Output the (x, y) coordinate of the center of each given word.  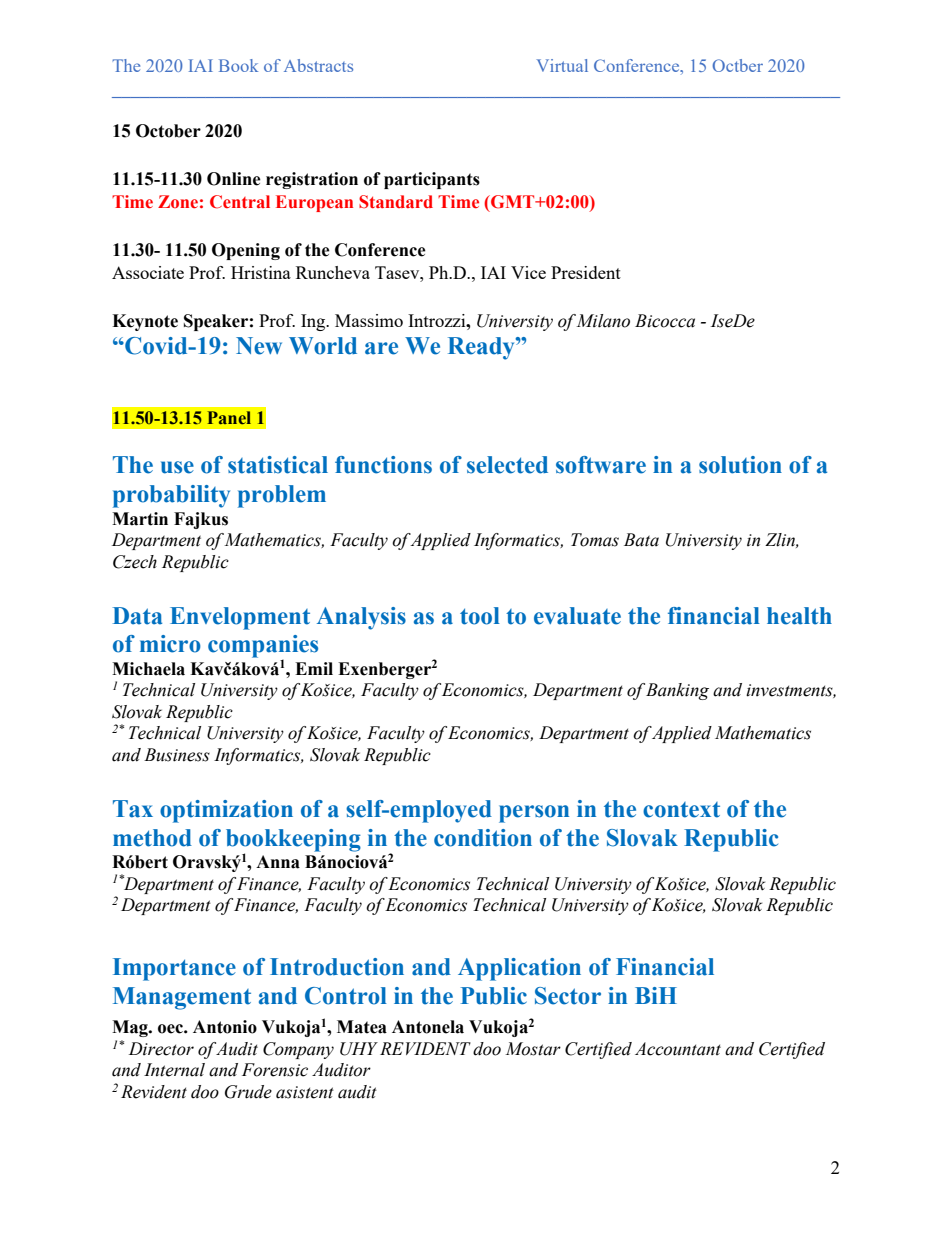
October (168, 131)
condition (483, 838)
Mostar (533, 1049)
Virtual (562, 65)
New (259, 346)
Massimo (369, 320)
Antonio (225, 1027)
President (586, 272)
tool (480, 616)
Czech (135, 562)
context (681, 810)
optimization (226, 811)
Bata (641, 540)
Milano (603, 321)
